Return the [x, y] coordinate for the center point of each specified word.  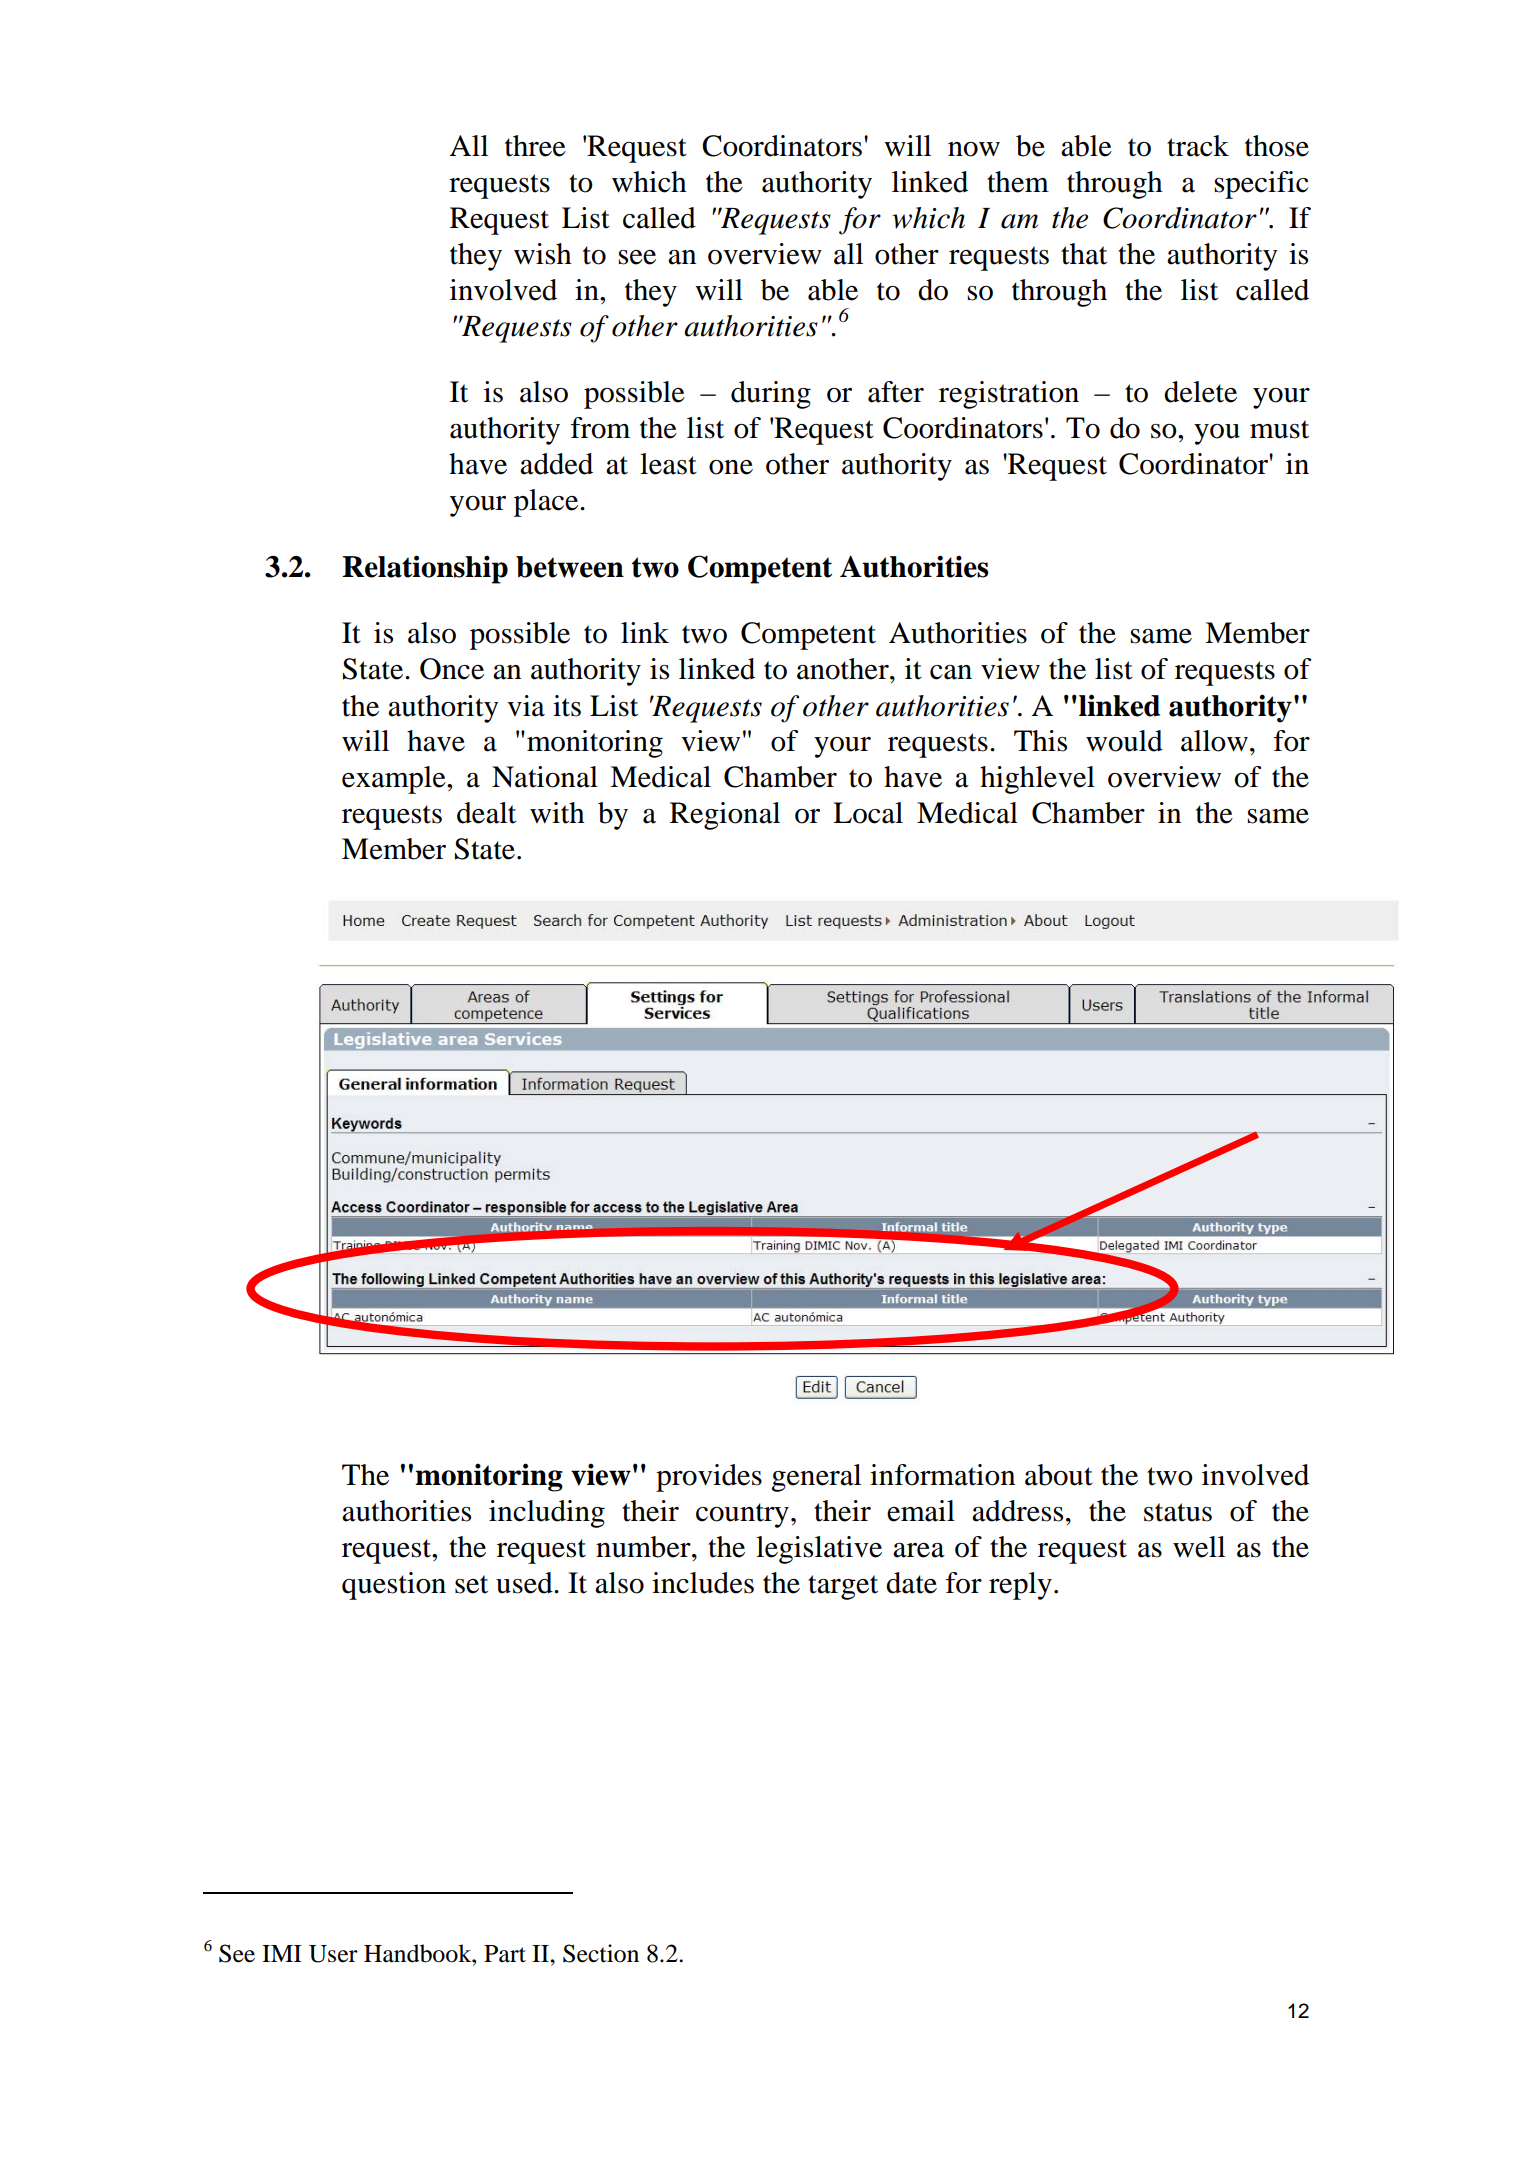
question [394, 1586]
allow [1214, 741]
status [1178, 1512]
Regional [725, 816]
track [1198, 146]
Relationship [425, 569]
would [1124, 741]
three [535, 146]
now [974, 149]
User [333, 1954]
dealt [486, 813]
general [816, 1478]
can [951, 672]
